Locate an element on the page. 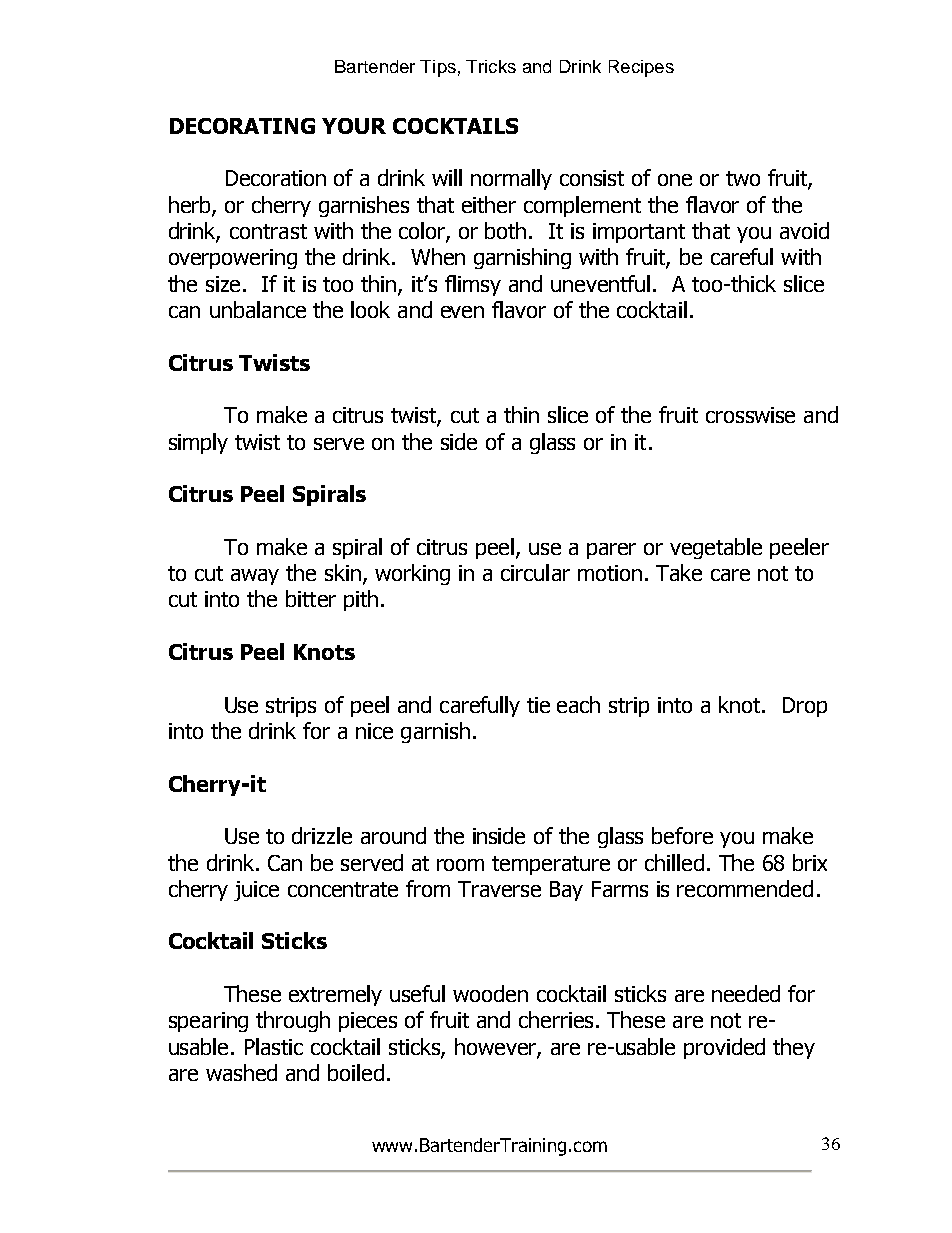 The height and width of the image is (1233, 952). Recipes is located at coordinates (641, 68).
